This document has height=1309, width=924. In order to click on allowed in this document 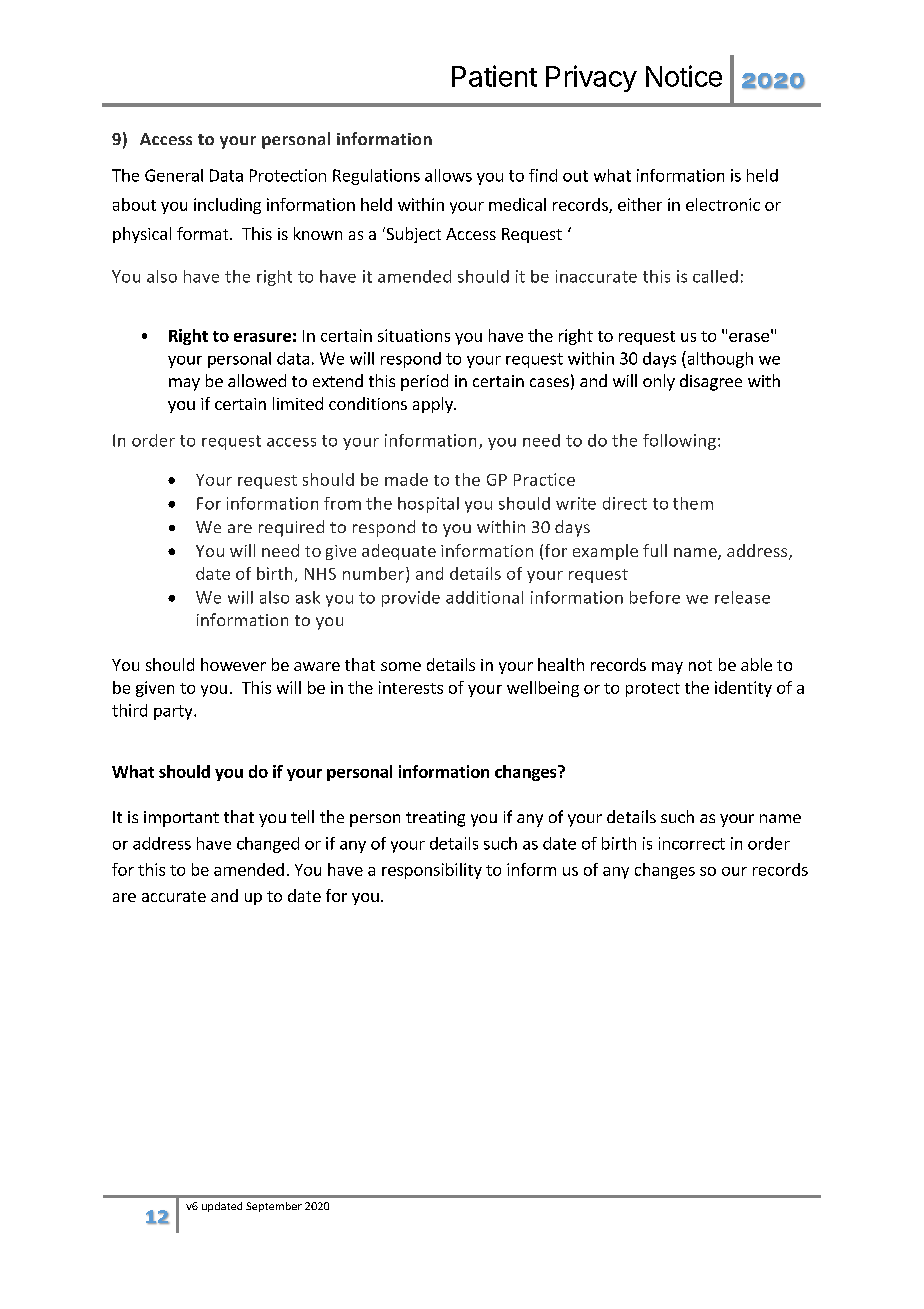, I will do `click(257, 380)`.
